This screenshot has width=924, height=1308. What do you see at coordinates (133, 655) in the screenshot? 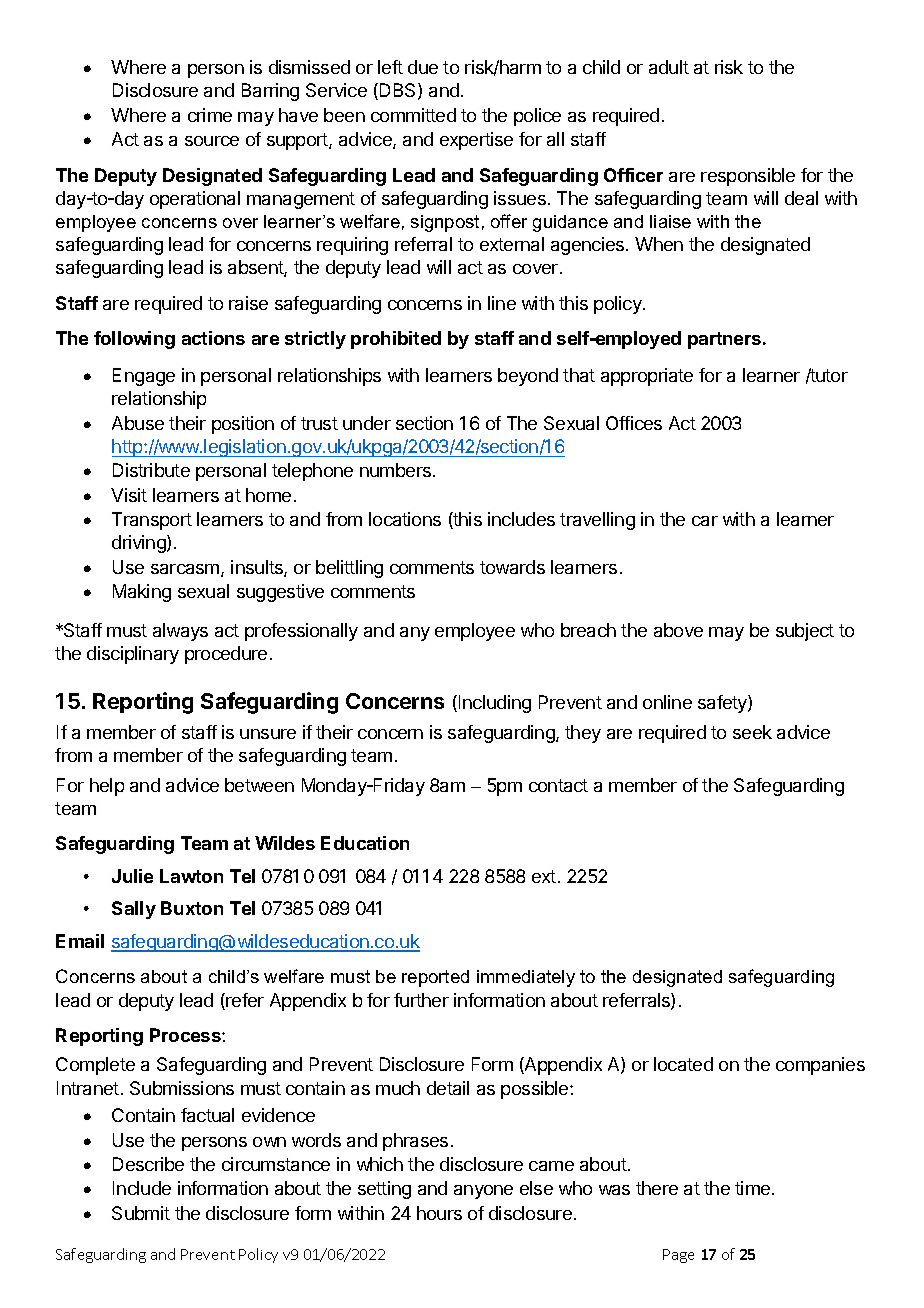
I see `disciplinary` at bounding box center [133, 655].
